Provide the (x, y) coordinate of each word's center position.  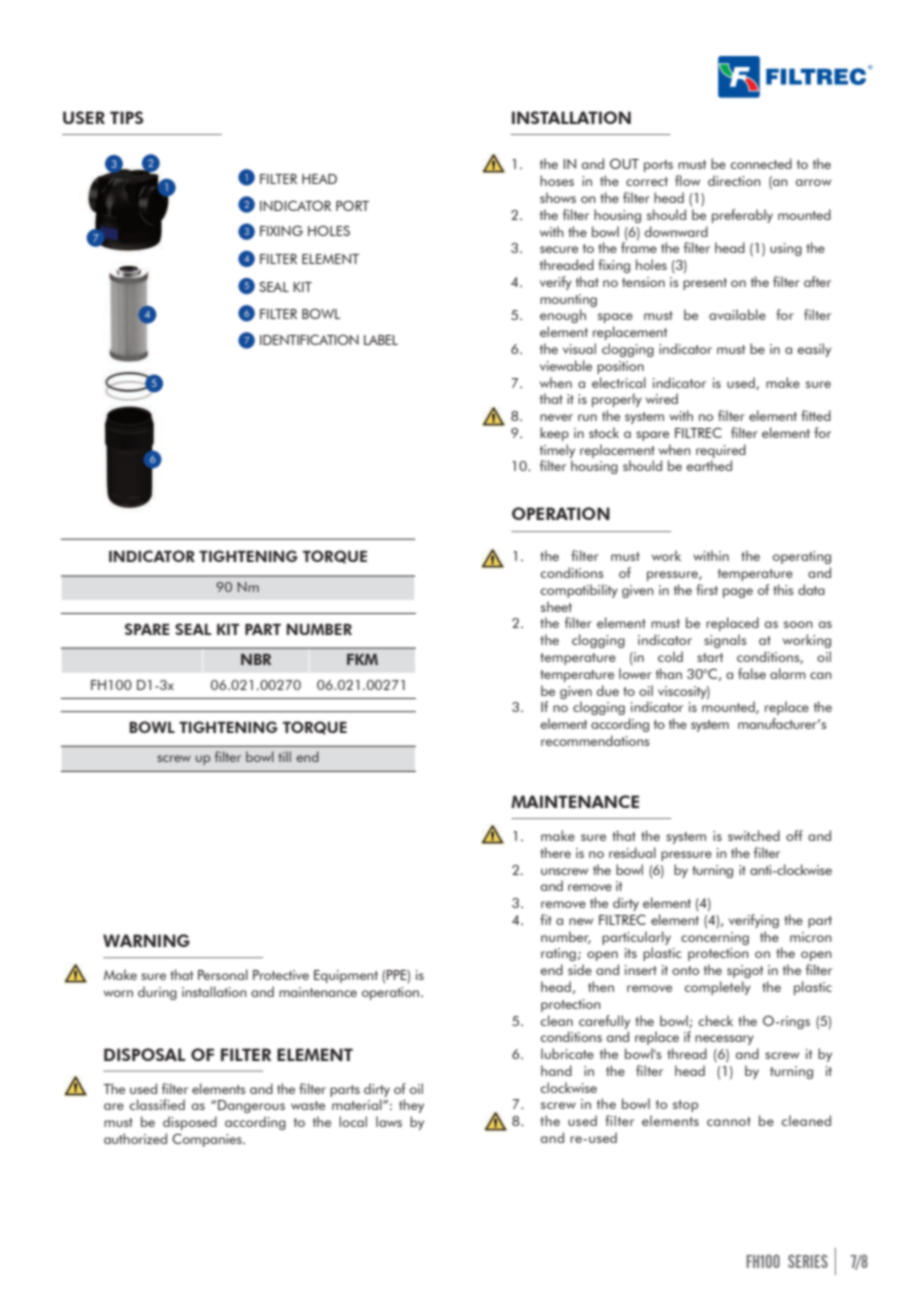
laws (389, 1121)
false (752, 673)
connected (761, 163)
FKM (362, 659)
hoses (557, 180)
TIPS (127, 117)
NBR (256, 659)
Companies (208, 1140)
